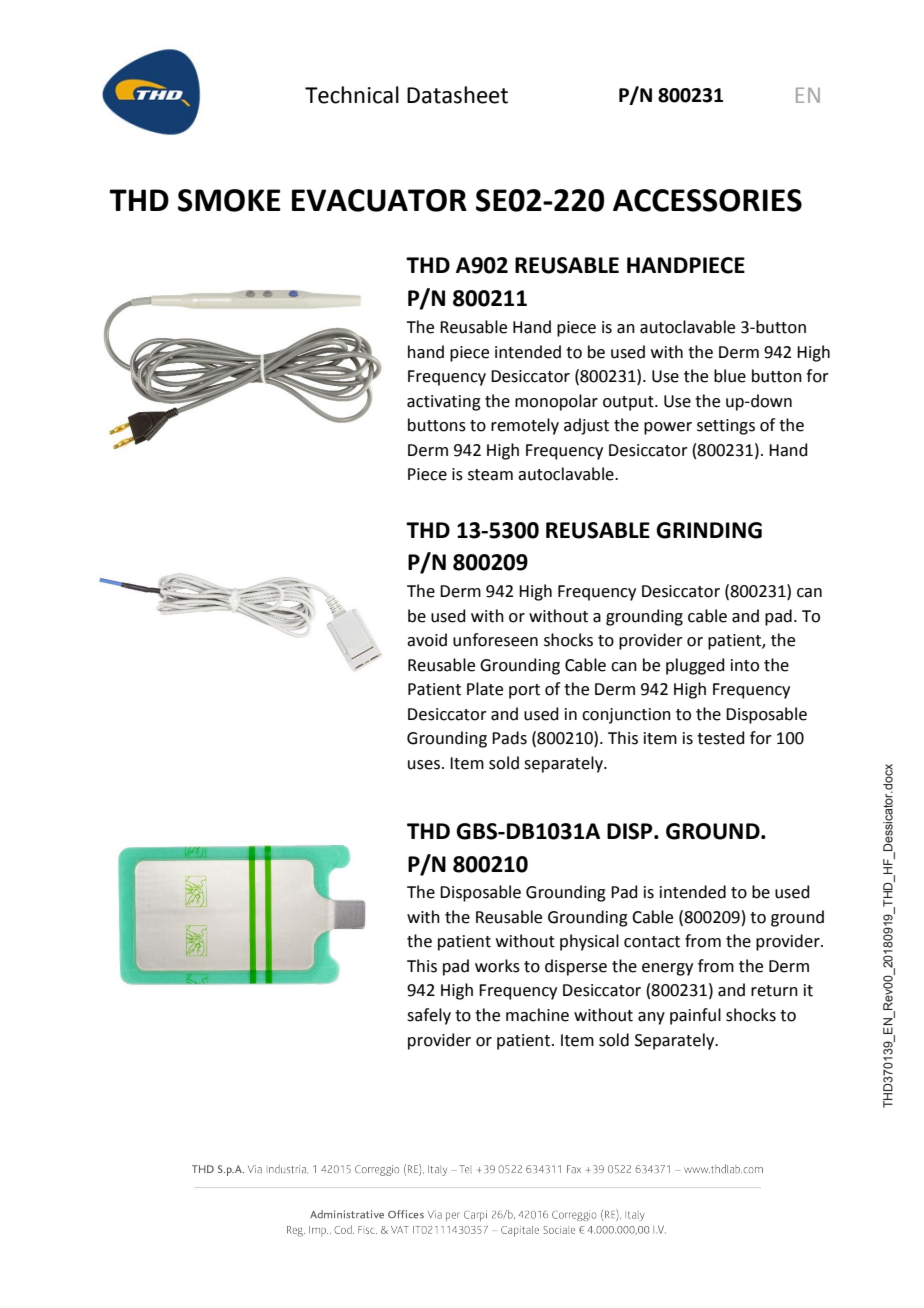  I want to click on tested, so click(721, 738).
